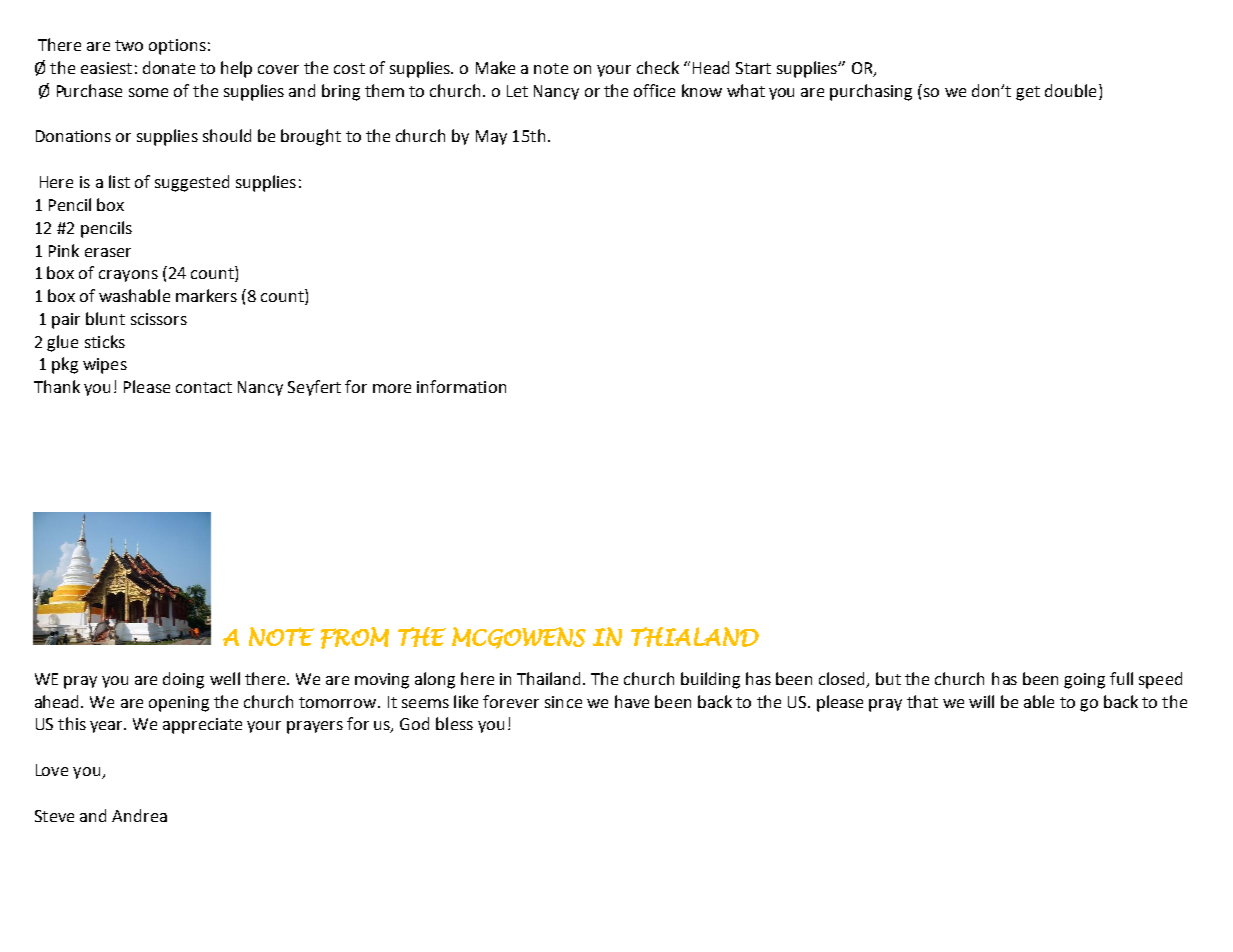 The image size is (1233, 952). Describe the element at coordinates (454, 723) in the screenshot. I see `bless` at that location.
